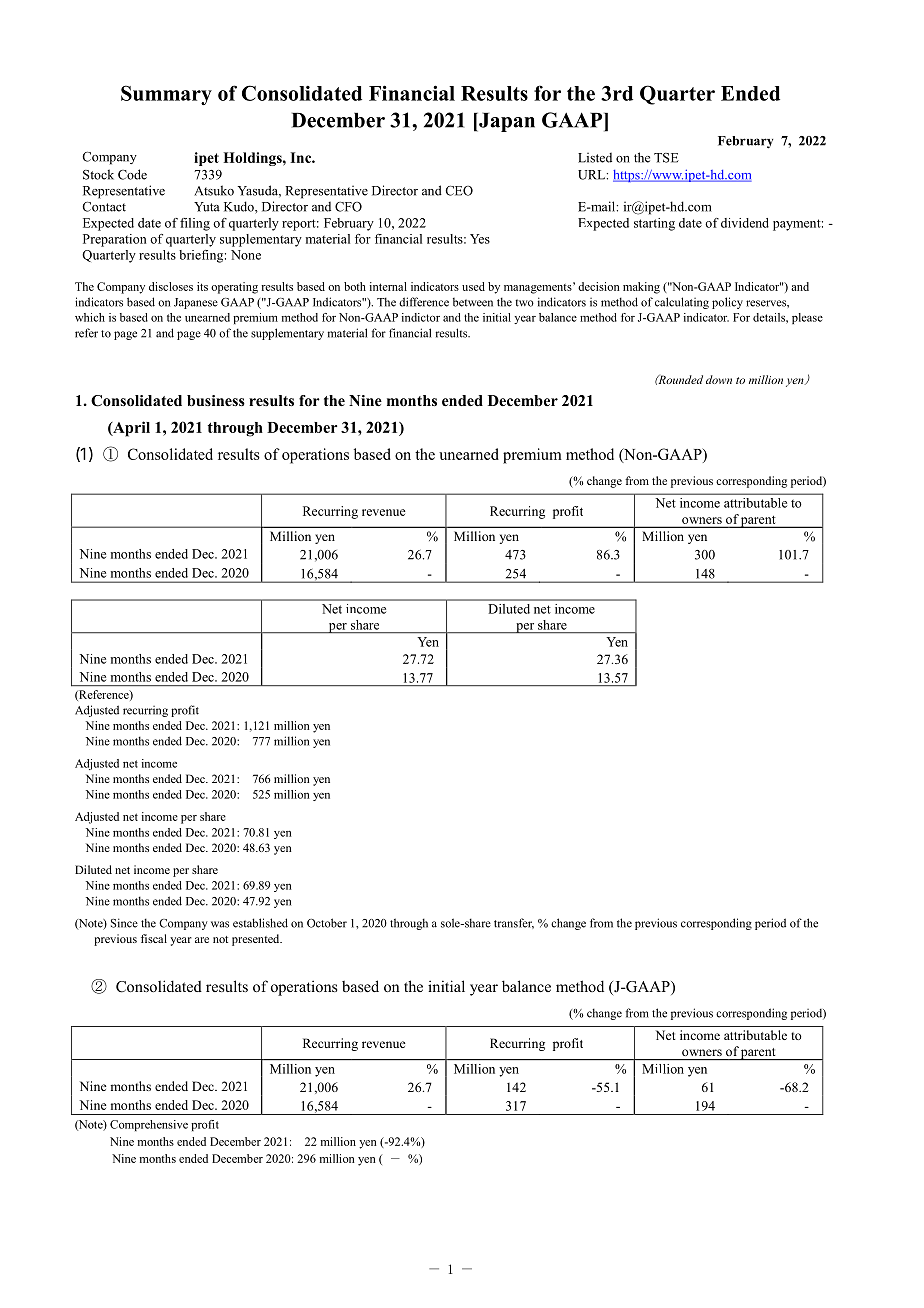 The height and width of the page is (1308, 924). Describe the element at coordinates (166, 95) in the page. I see `Summary` at that location.
